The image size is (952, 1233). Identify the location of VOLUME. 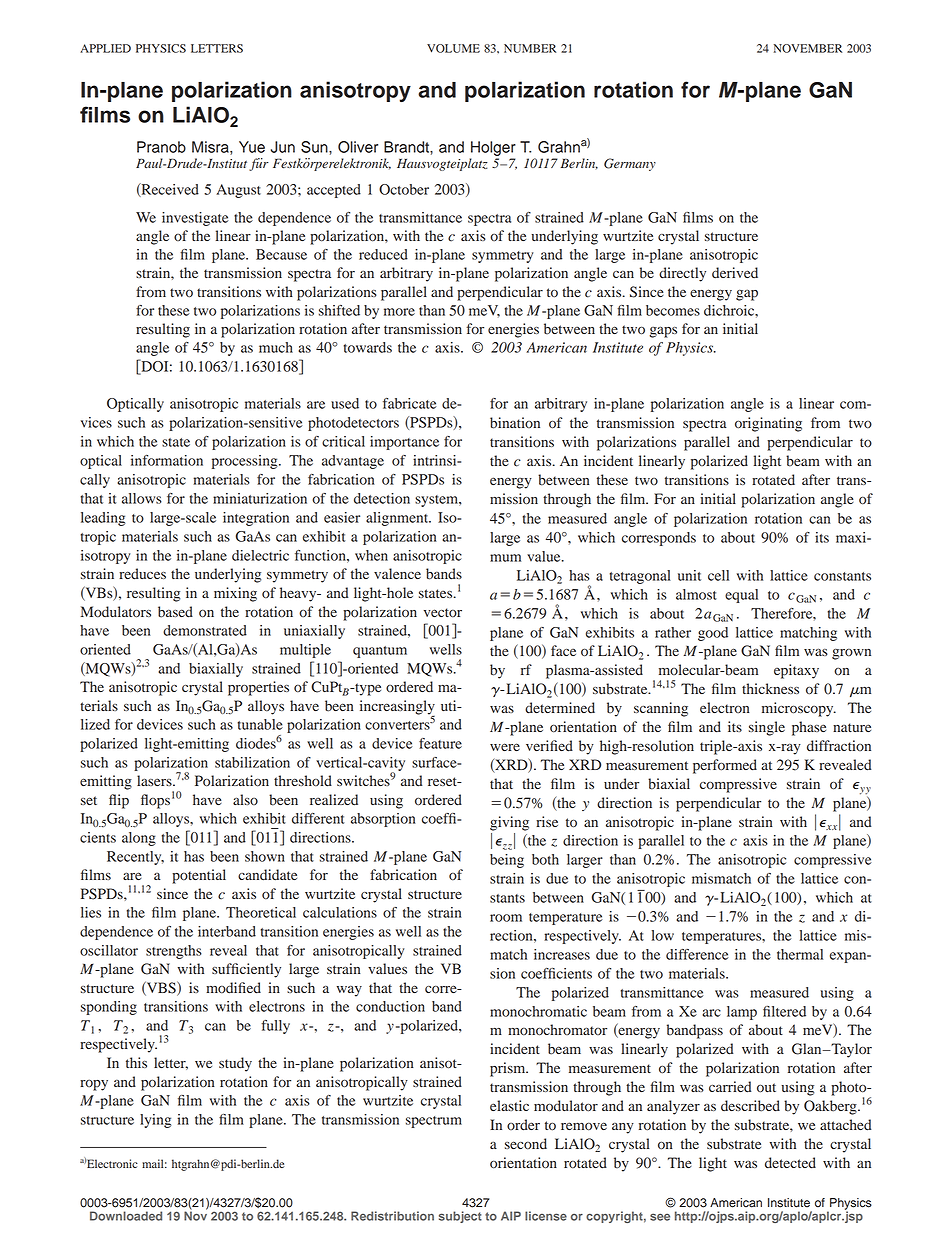
(453, 48).
